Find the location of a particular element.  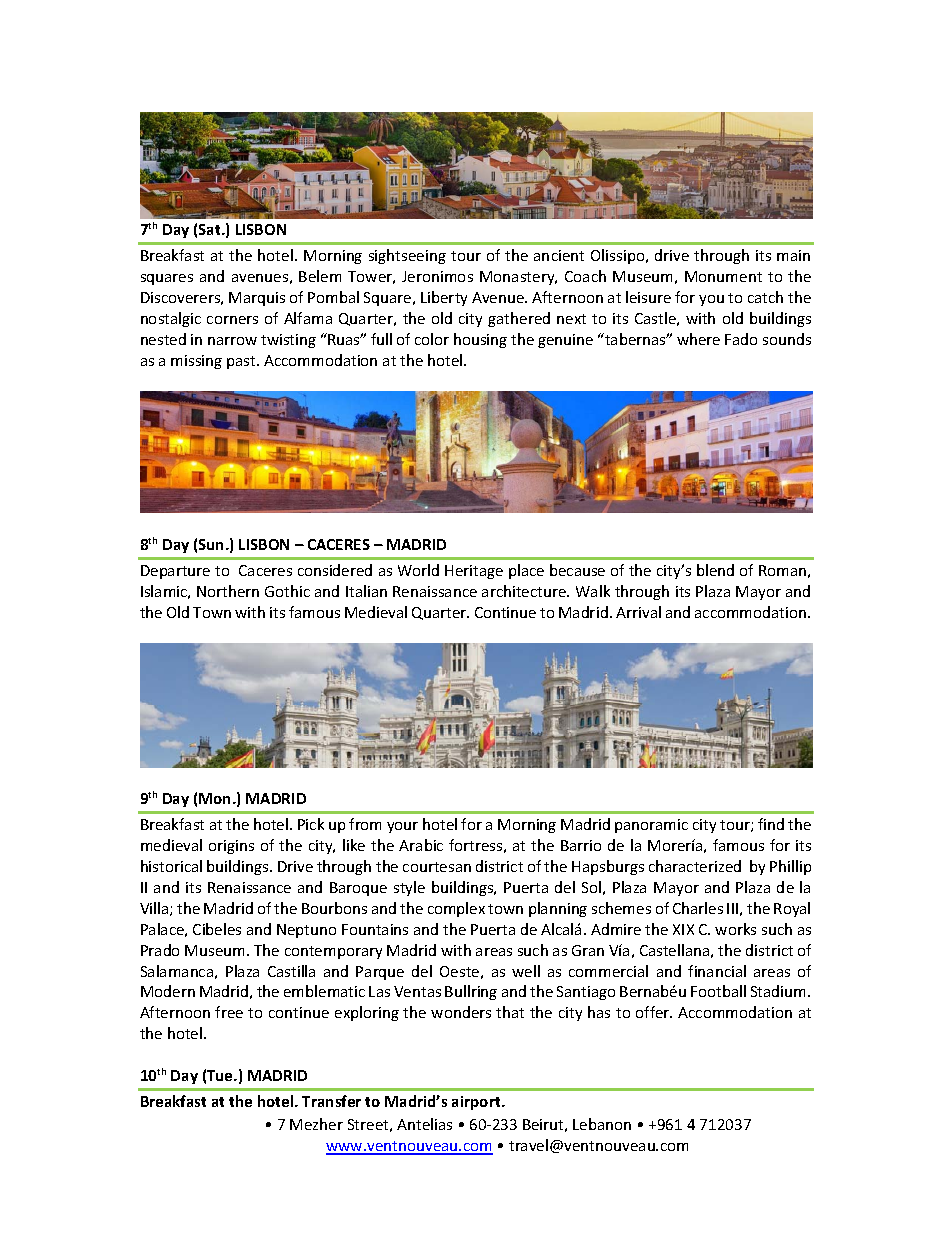

Heritage is located at coordinates (474, 572).
